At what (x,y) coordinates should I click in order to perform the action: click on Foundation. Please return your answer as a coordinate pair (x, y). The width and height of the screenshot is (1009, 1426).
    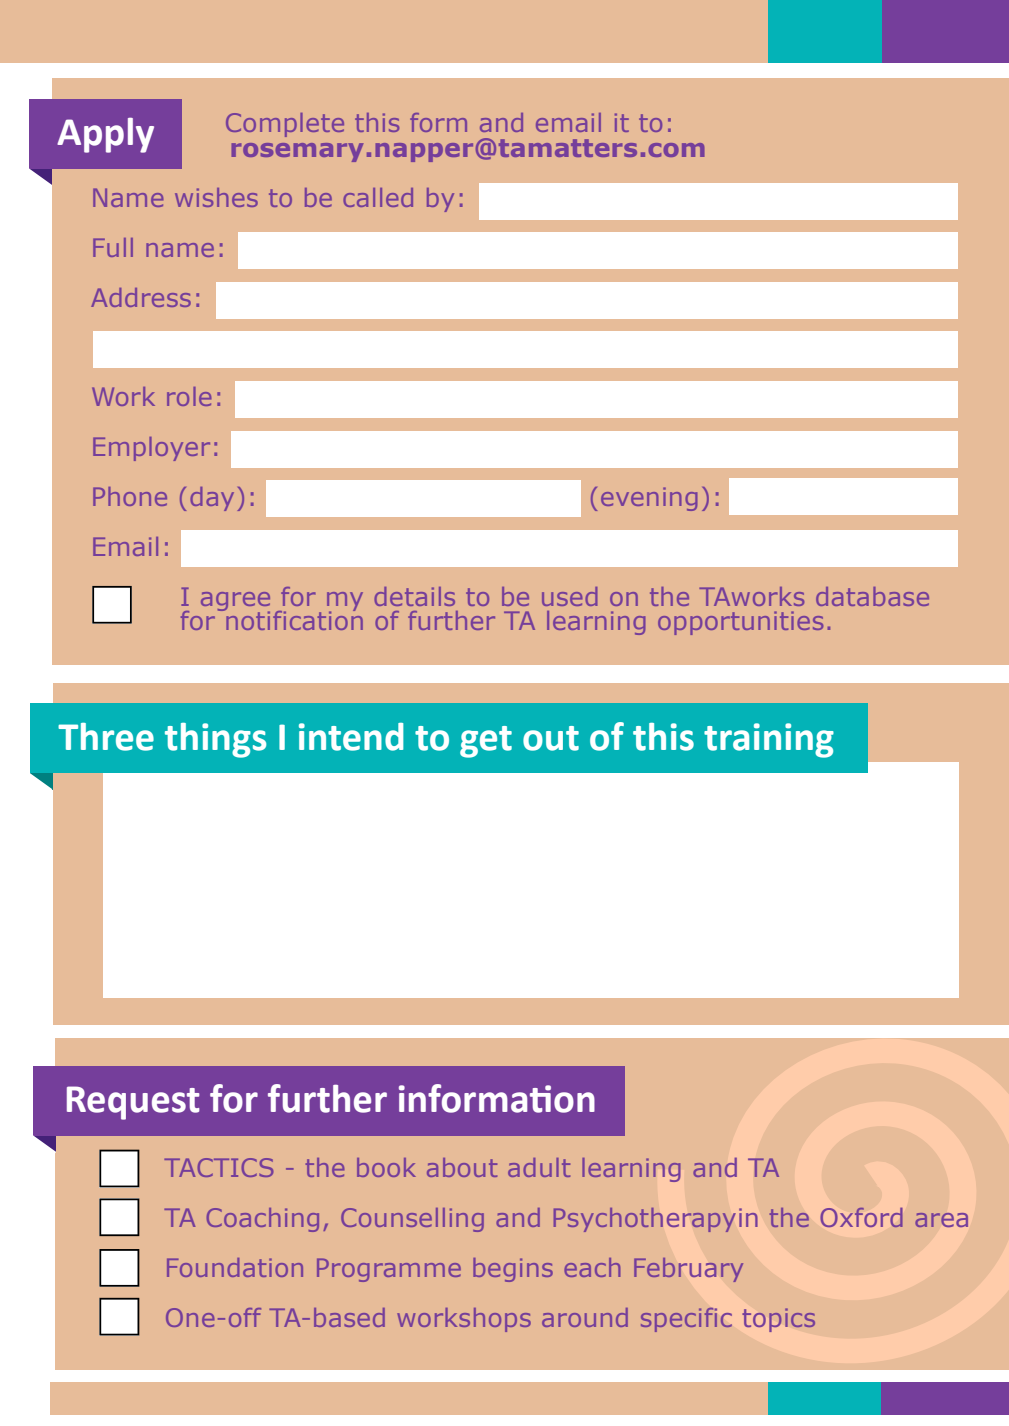
    Looking at the image, I should click on (235, 1267).
